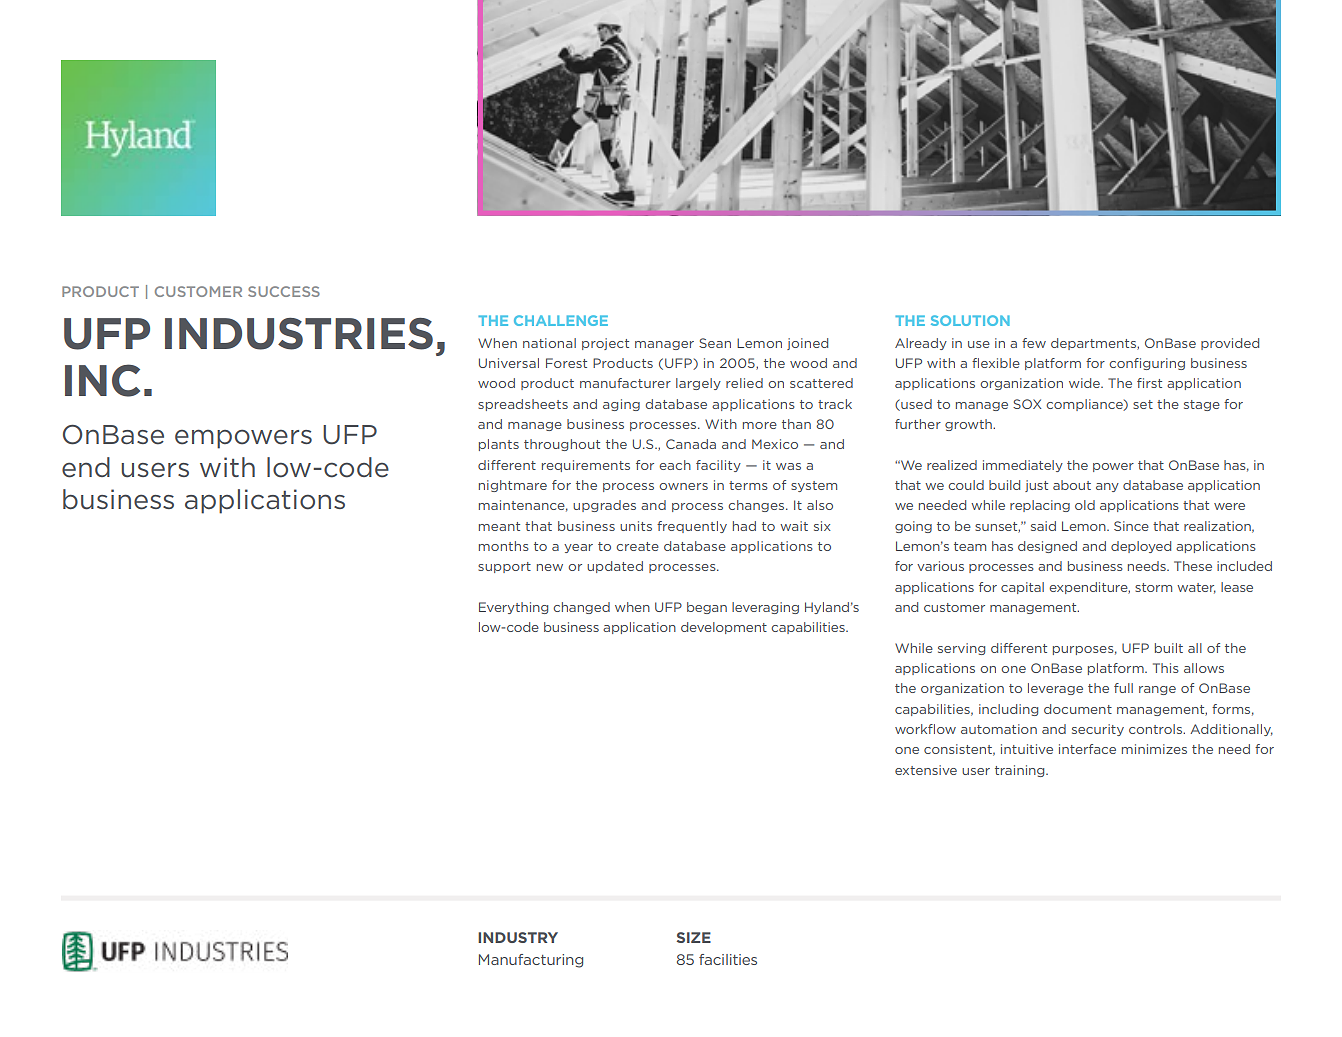  What do you see at coordinates (728, 959) in the screenshot?
I see `facilities` at bounding box center [728, 959].
